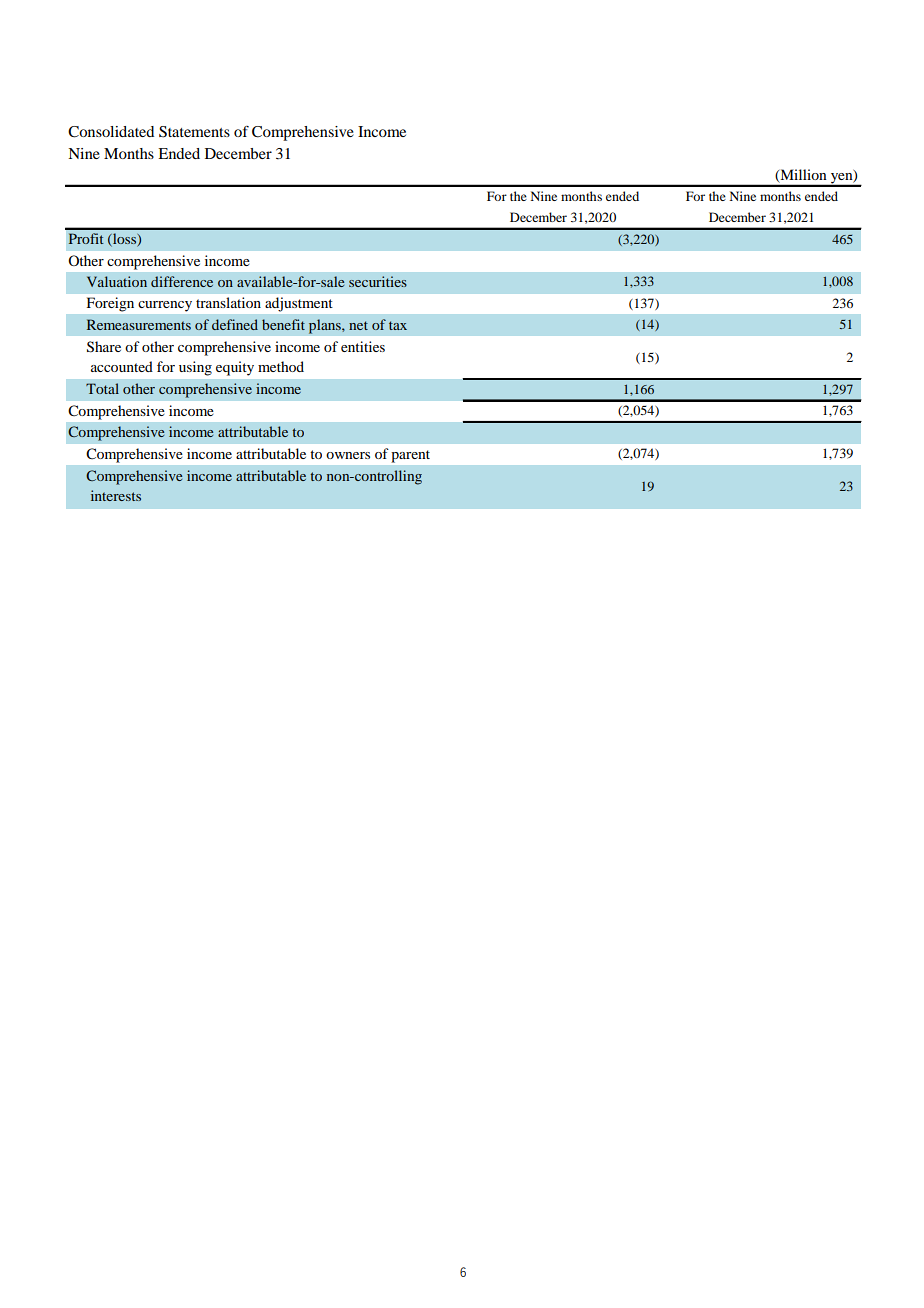 This page has height=1308, width=924. Describe the element at coordinates (348, 455) in the page. I see `owners` at that location.
